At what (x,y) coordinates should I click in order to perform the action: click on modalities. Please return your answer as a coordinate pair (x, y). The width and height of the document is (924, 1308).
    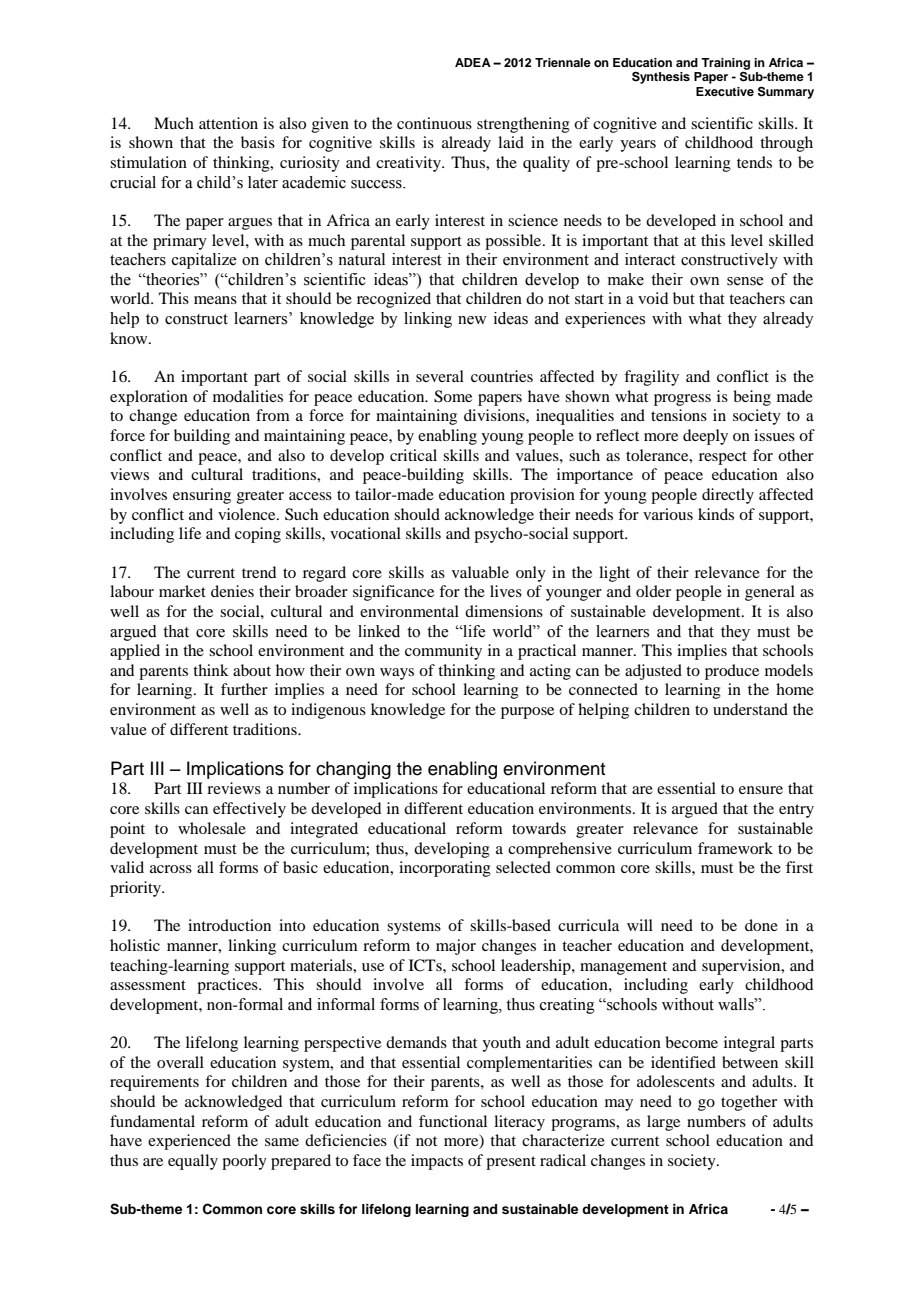
    Looking at the image, I should click on (248, 396).
